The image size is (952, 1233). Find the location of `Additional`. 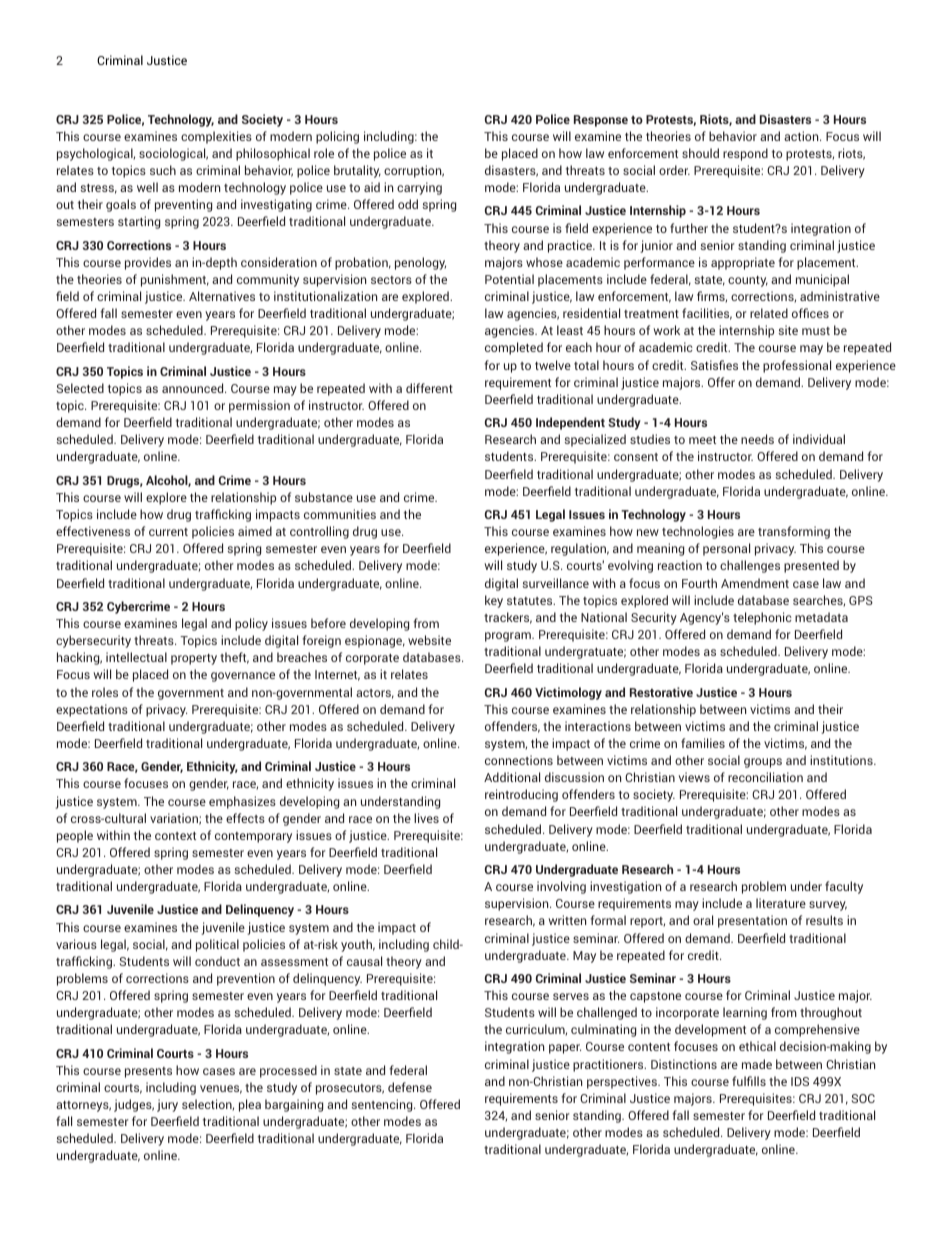

Additional is located at coordinates (512, 777).
